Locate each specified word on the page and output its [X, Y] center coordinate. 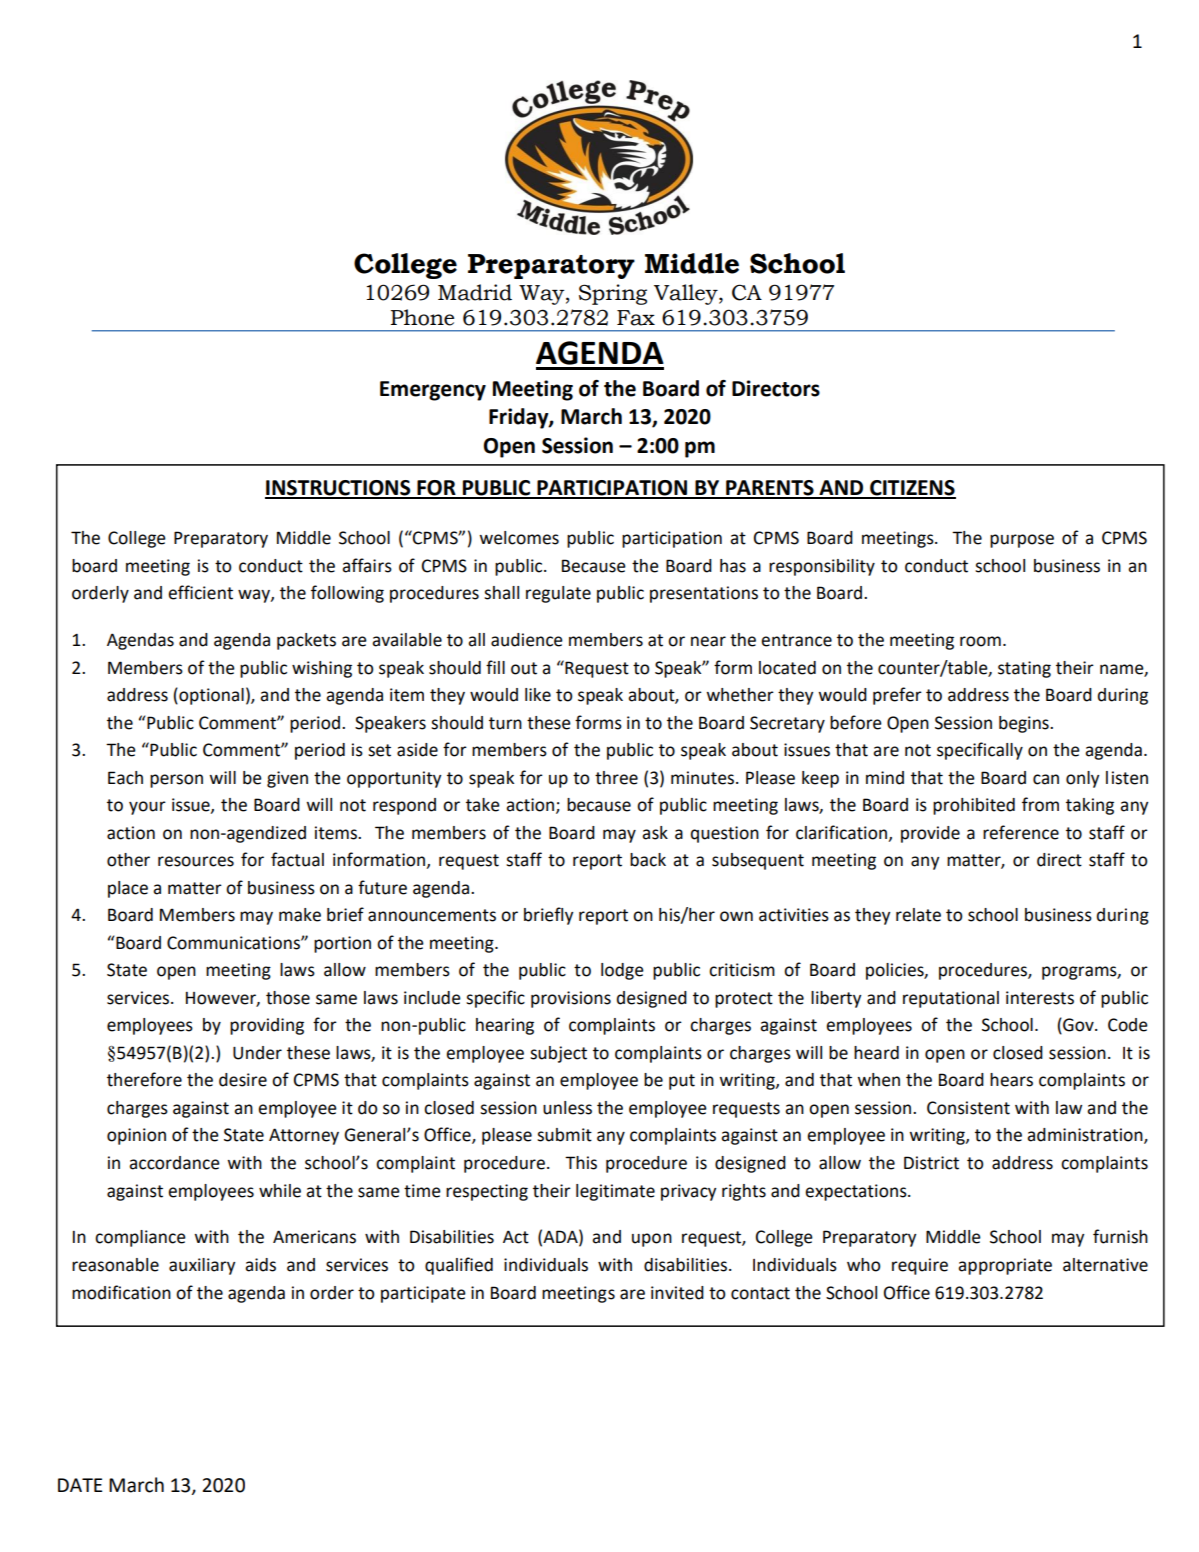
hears [1011, 1080]
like [538, 695]
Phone [422, 317]
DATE [80, 1485]
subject [558, 1054]
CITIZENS [912, 489]
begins [1025, 724]
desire [243, 1080]
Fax [636, 318]
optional [210, 696]
